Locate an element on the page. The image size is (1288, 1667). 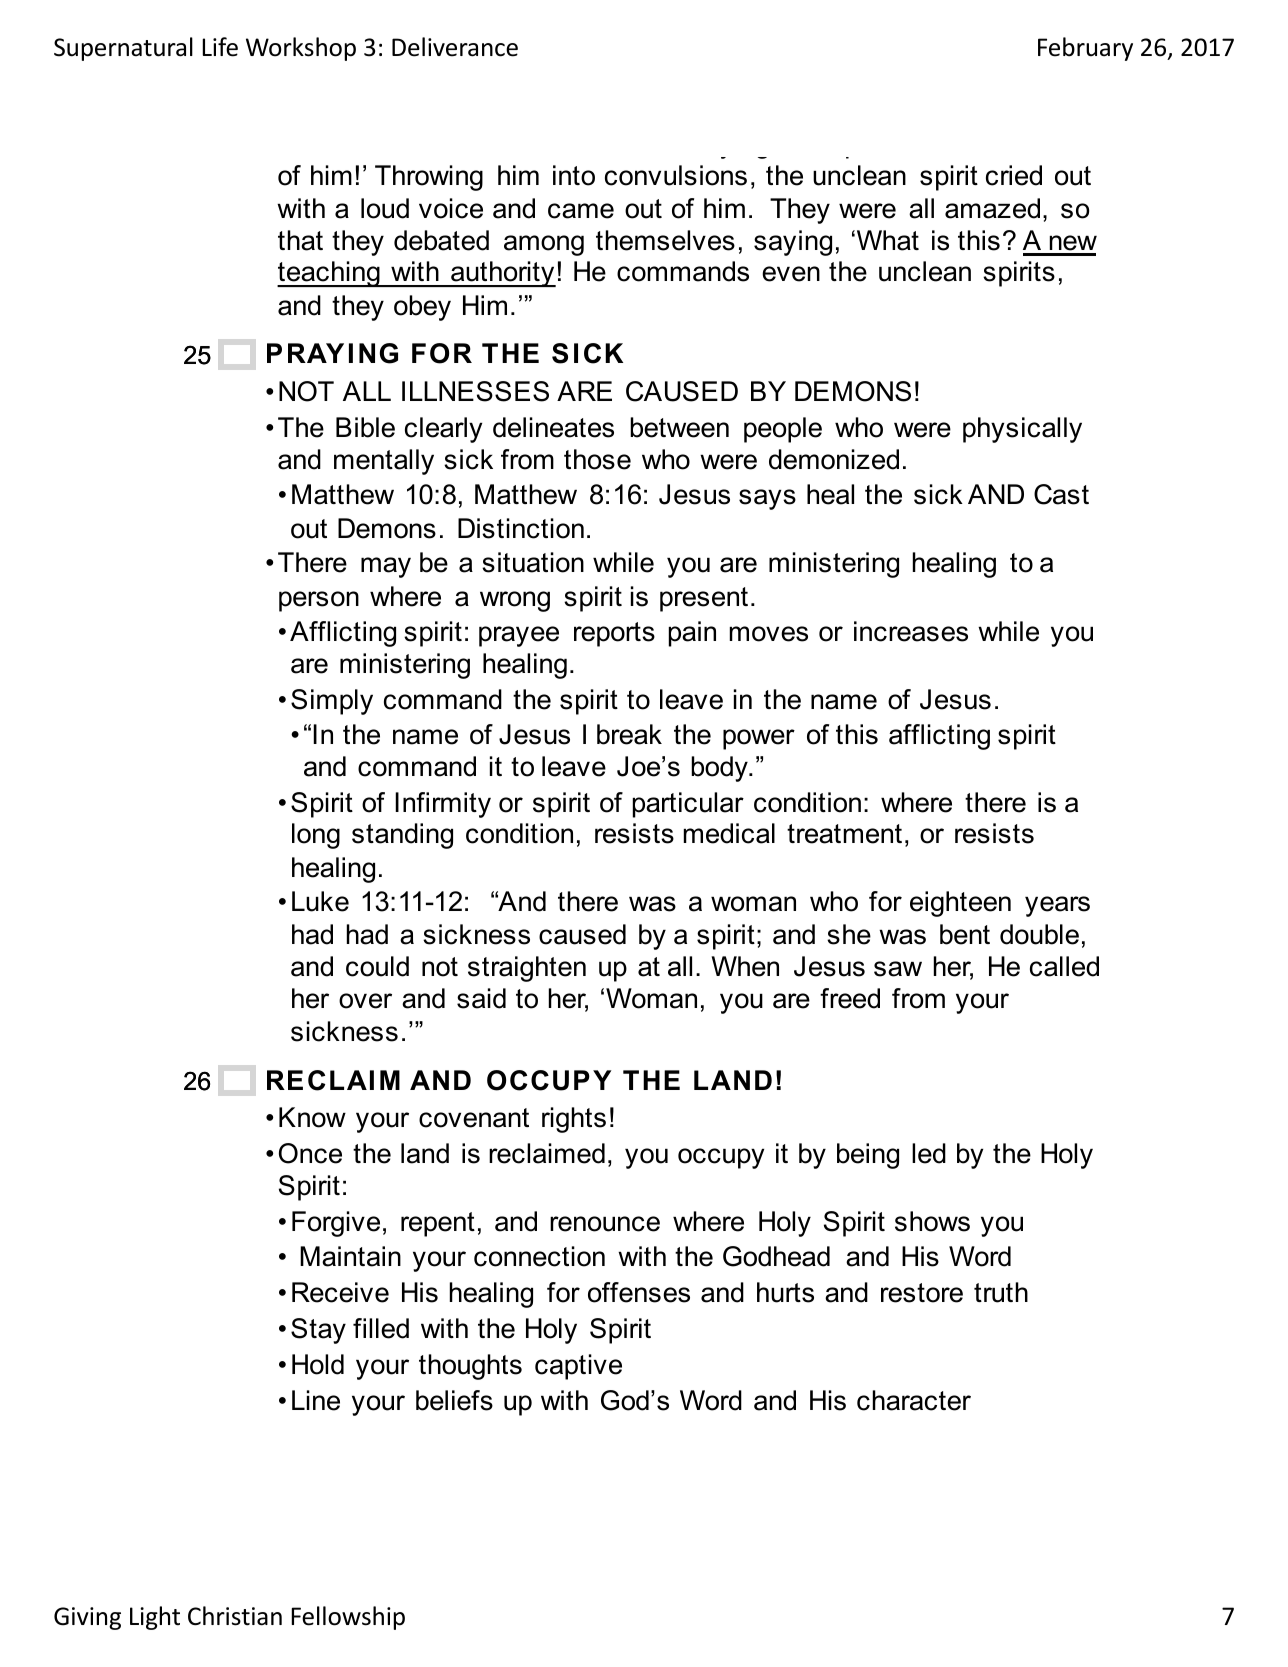
February is located at coordinates (1085, 49).
